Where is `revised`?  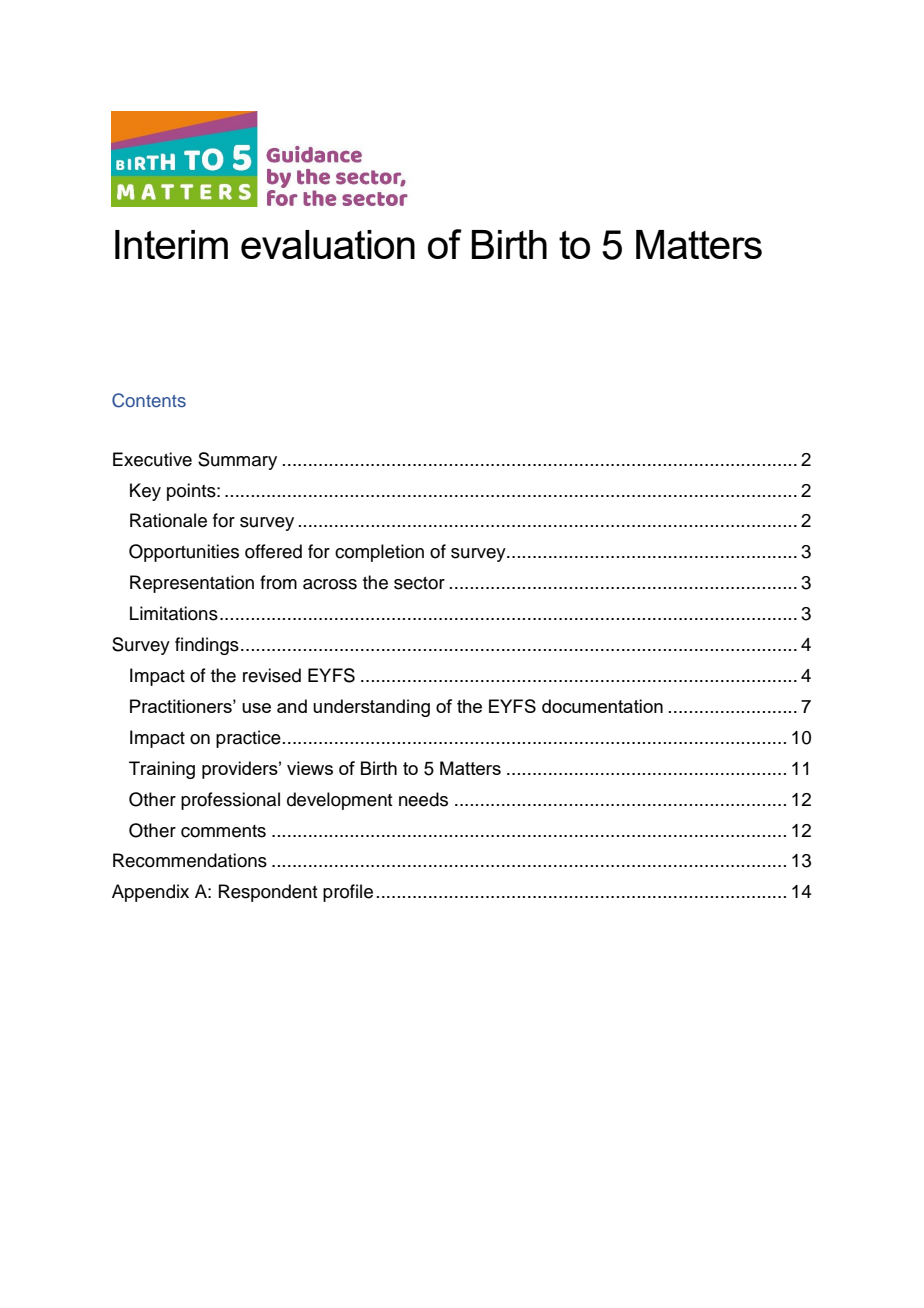
revised is located at coordinates (272, 675).
